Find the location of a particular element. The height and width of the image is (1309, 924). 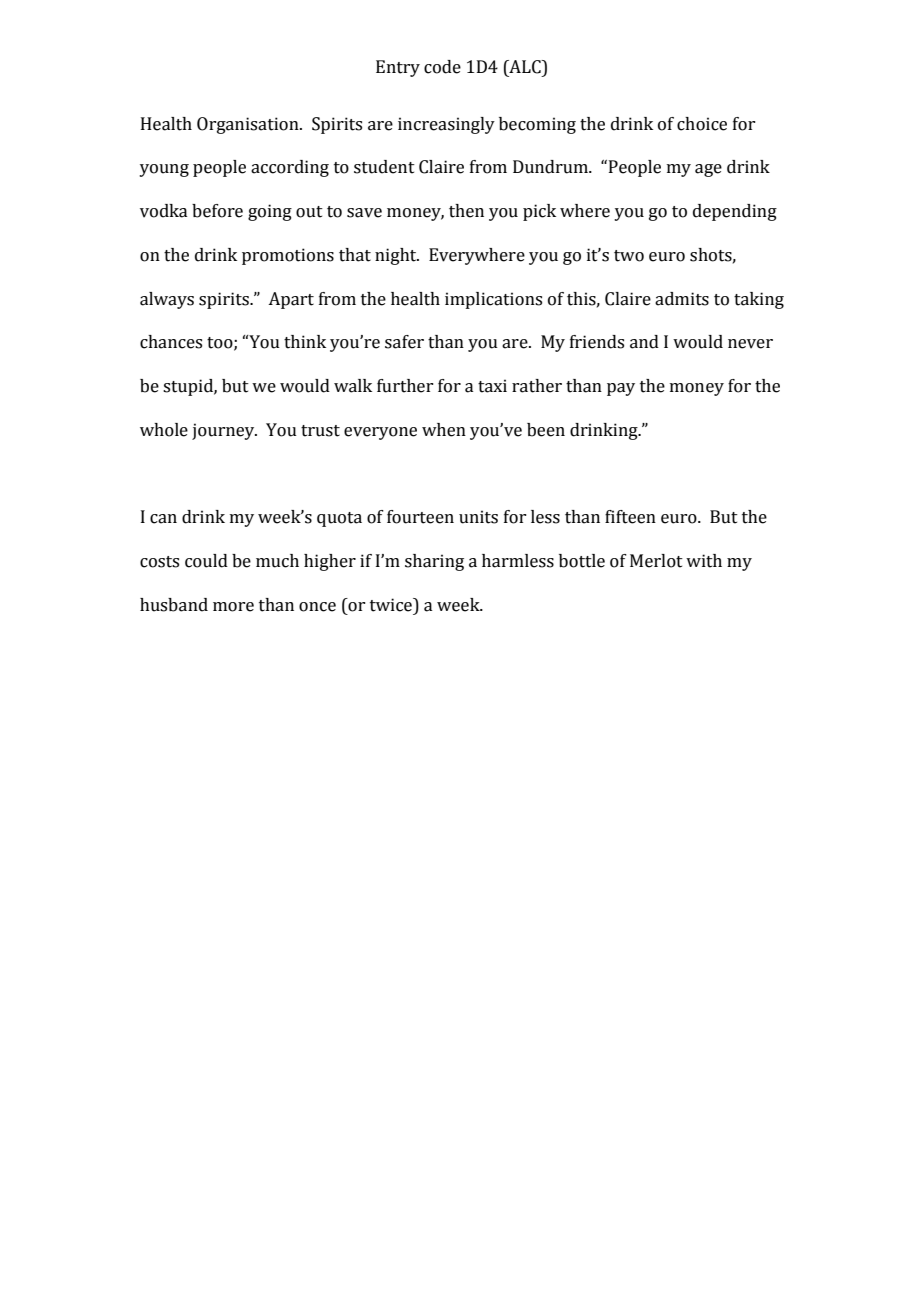

chances is located at coordinates (171, 342).
